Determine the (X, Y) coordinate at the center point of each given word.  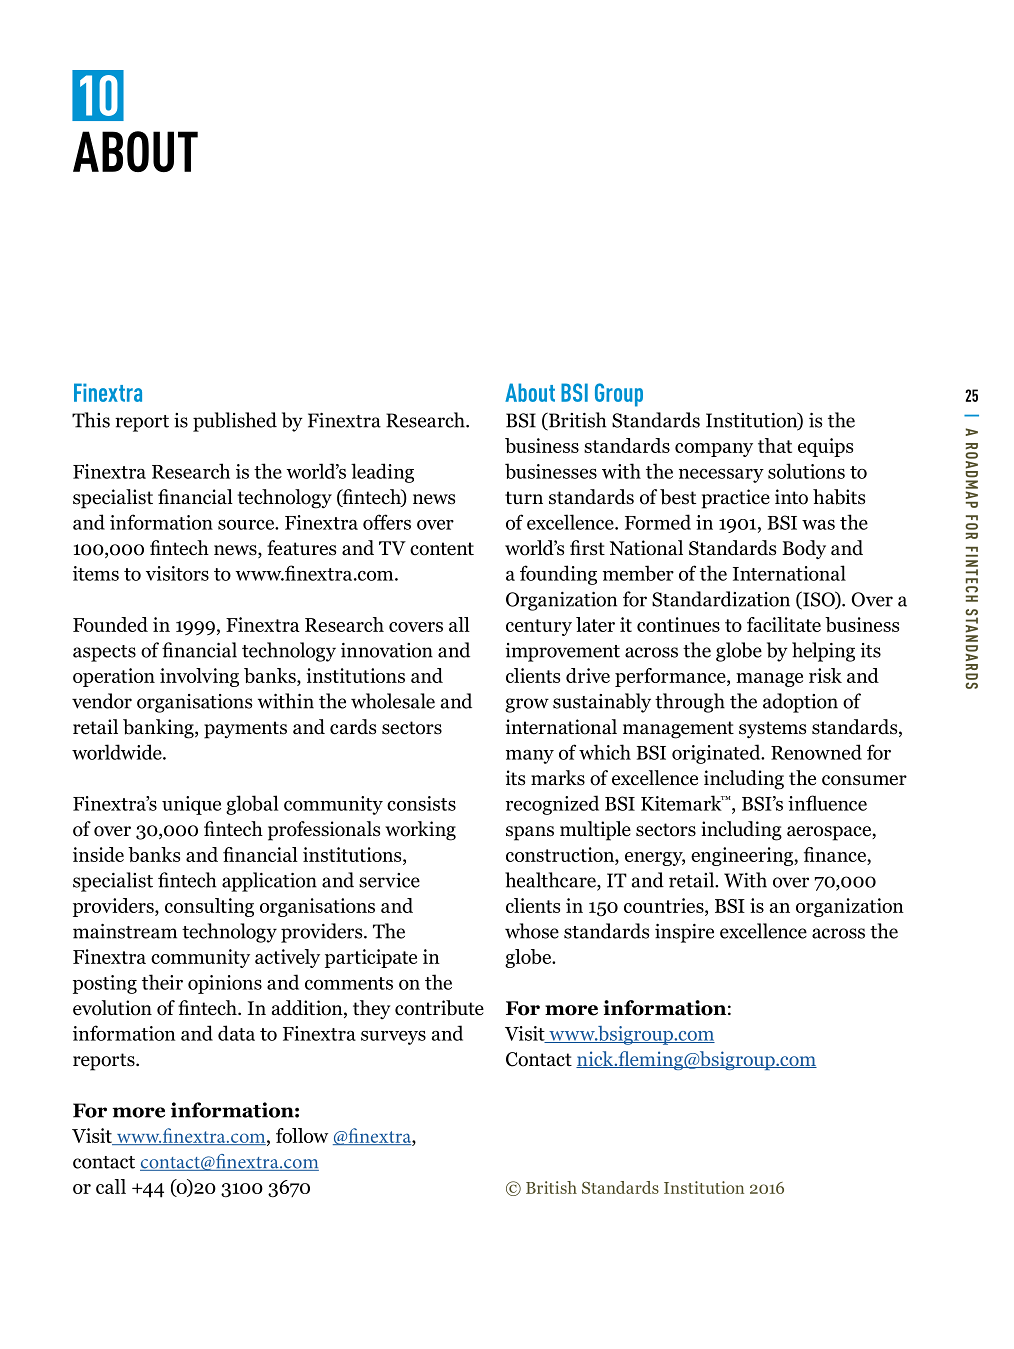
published (235, 422)
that (775, 445)
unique (191, 805)
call (111, 1186)
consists (421, 803)
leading (382, 473)
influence (827, 803)
